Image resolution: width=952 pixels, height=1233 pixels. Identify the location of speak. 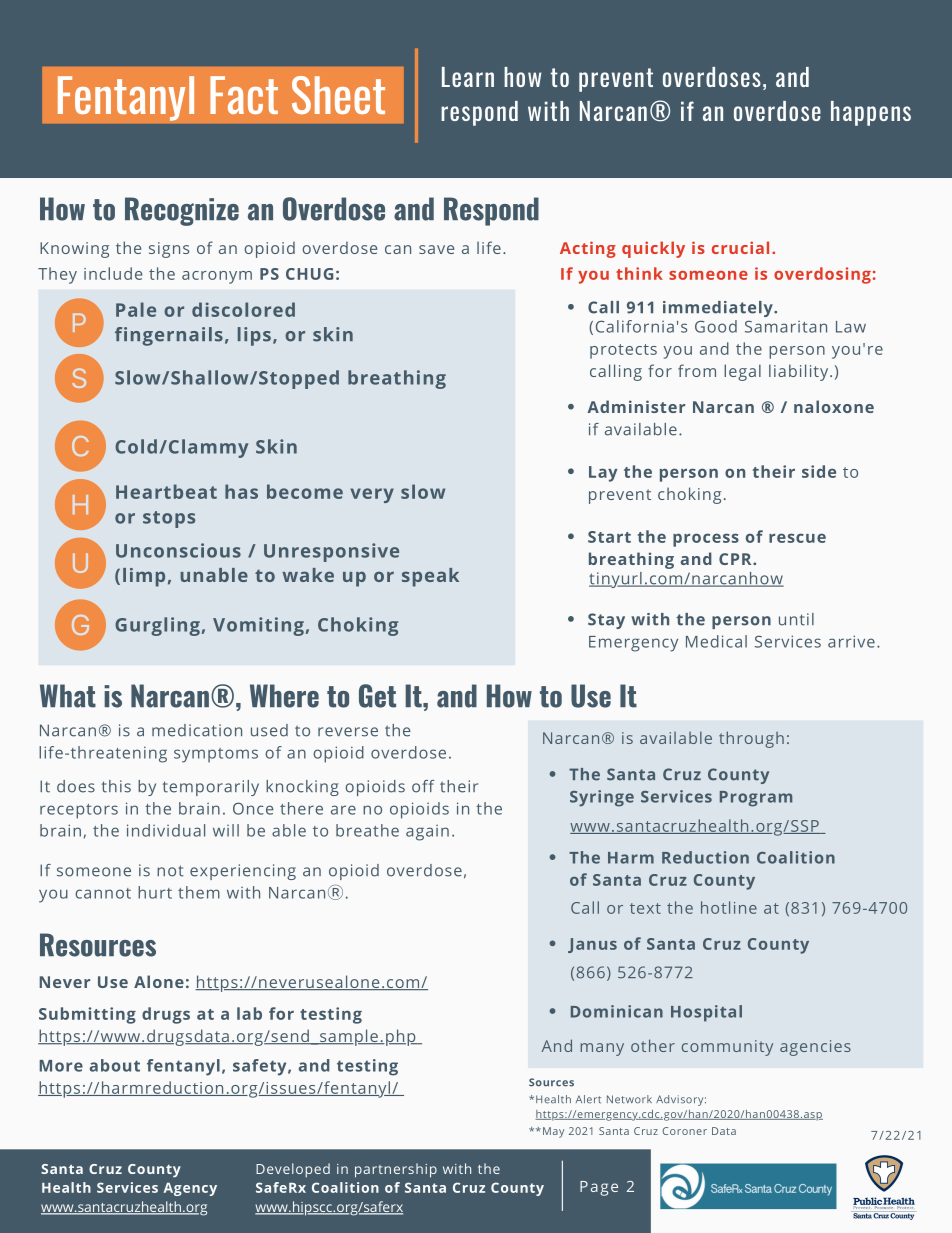
(430, 577).
